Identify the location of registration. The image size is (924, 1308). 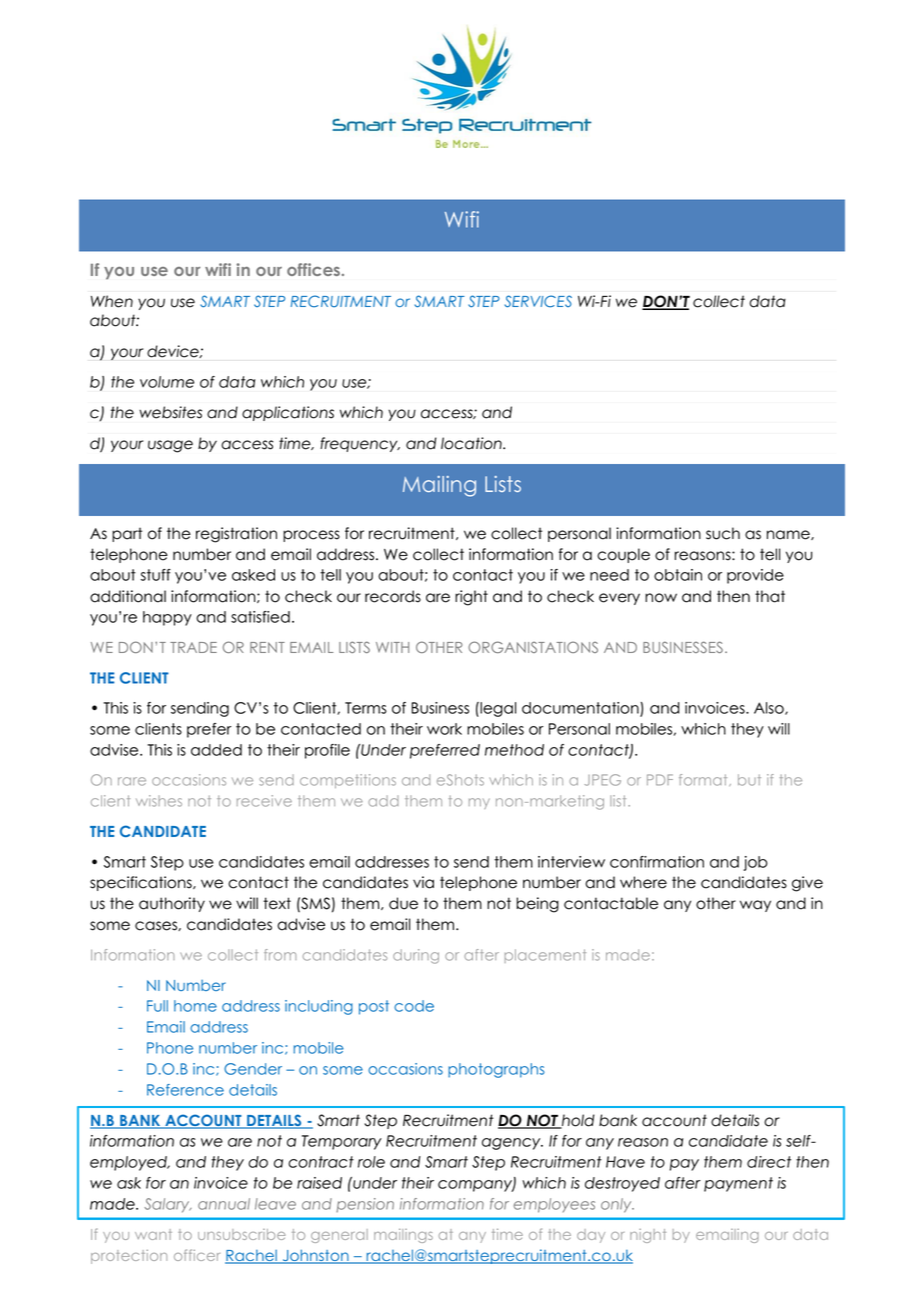
(236, 535).
